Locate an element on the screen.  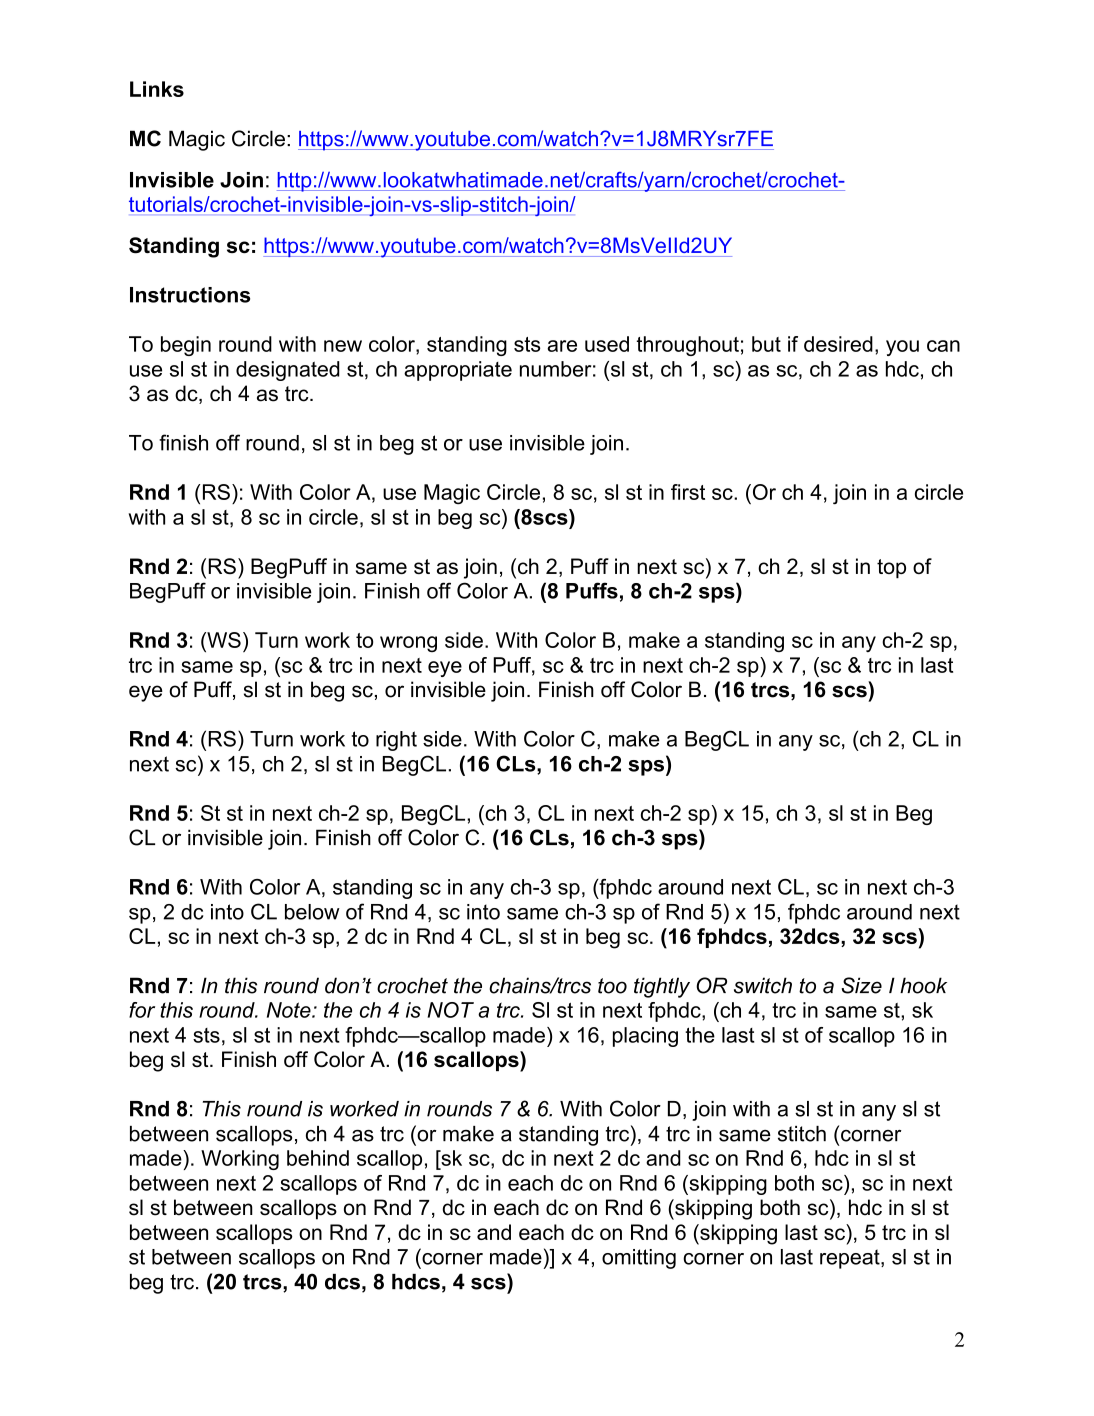
Links is located at coordinates (157, 89).
